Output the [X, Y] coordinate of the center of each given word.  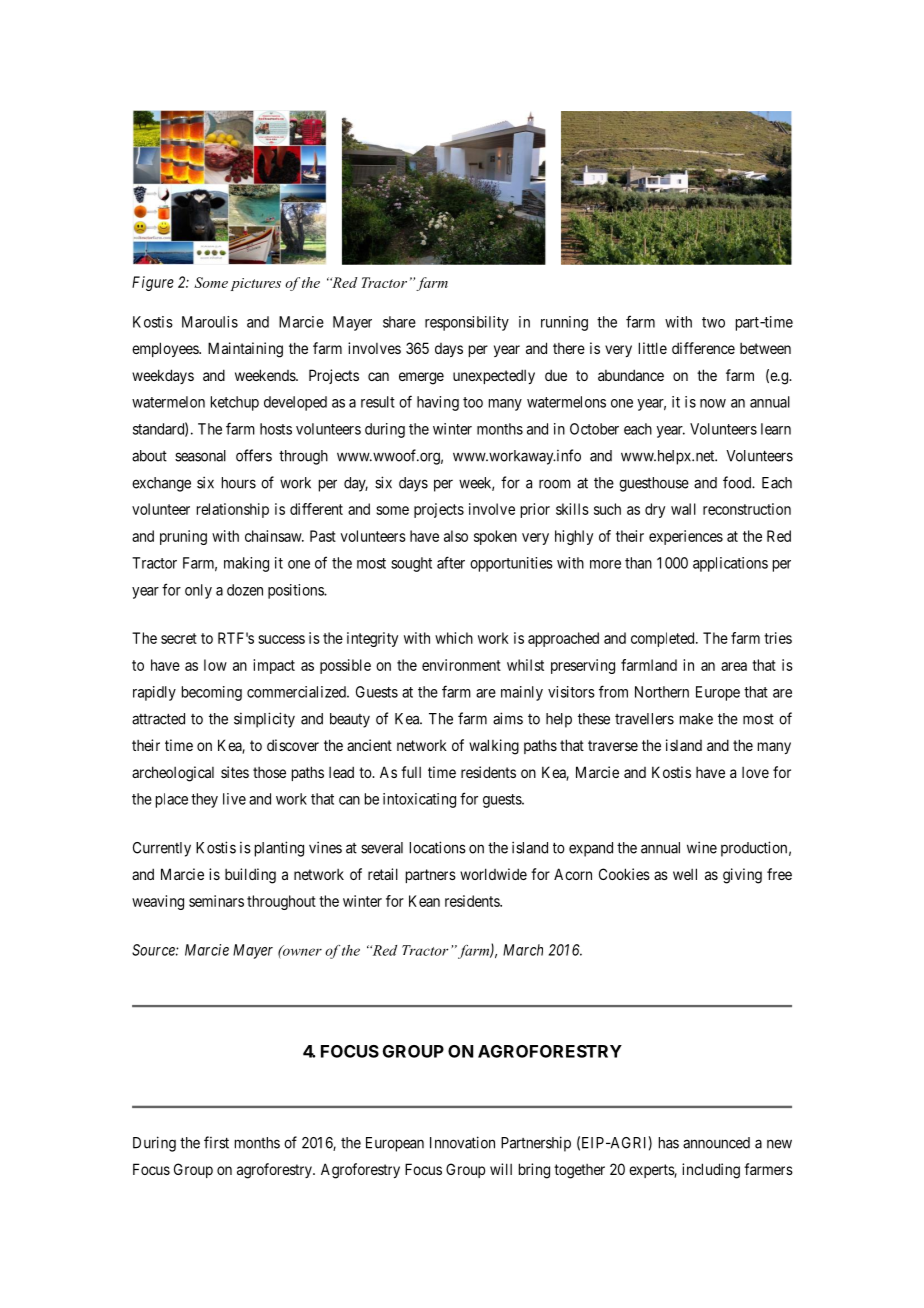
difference [703, 348]
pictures [256, 284]
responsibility [467, 323]
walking [494, 747]
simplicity [264, 720]
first [216, 1142]
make [696, 719]
